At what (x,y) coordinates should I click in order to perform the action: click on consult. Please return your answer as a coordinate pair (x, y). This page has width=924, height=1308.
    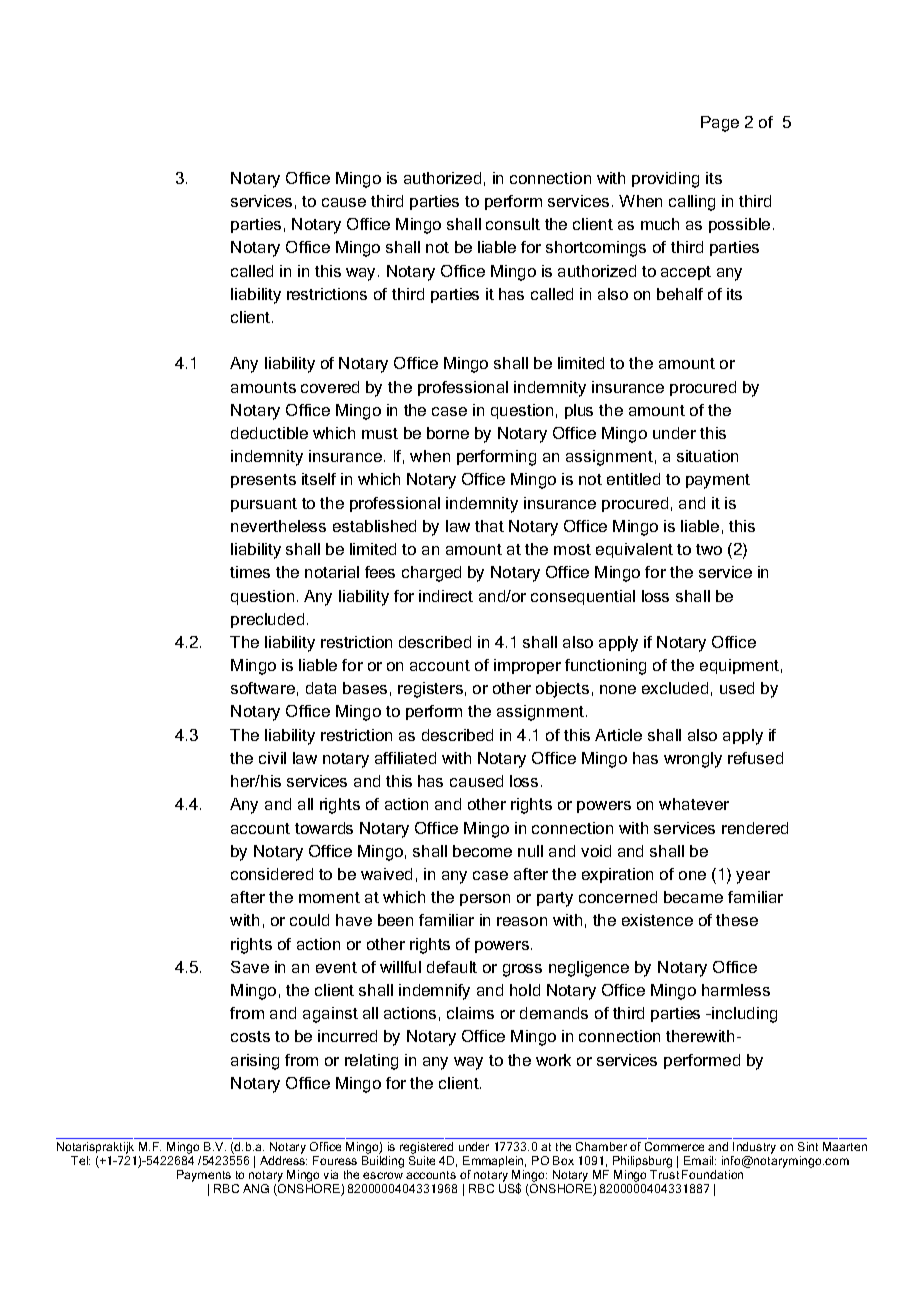
    Looking at the image, I should click on (513, 224).
